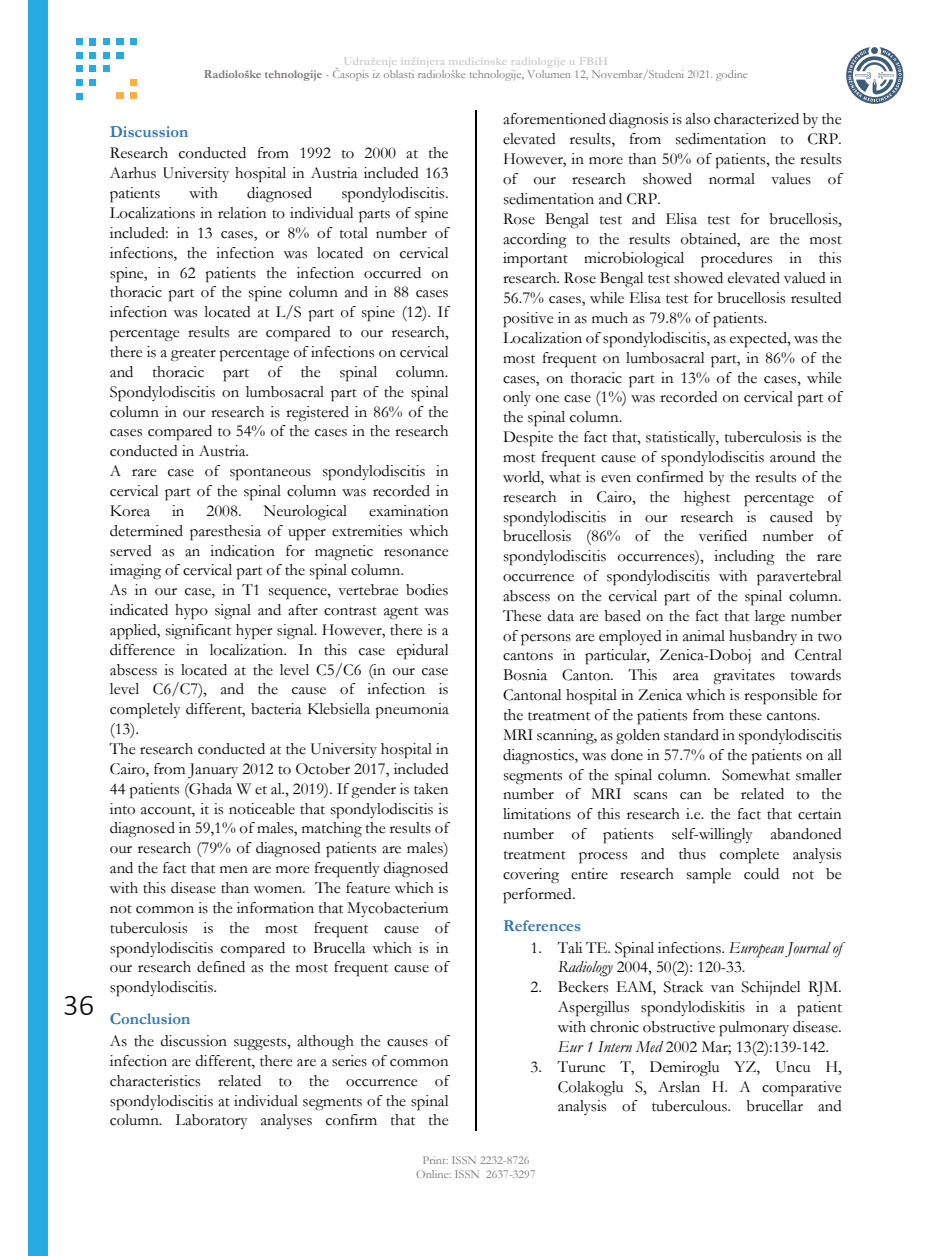 Image resolution: width=952 pixels, height=1256 pixels. Describe the element at coordinates (211, 1121) in the page. I see `Laboratory` at that location.
